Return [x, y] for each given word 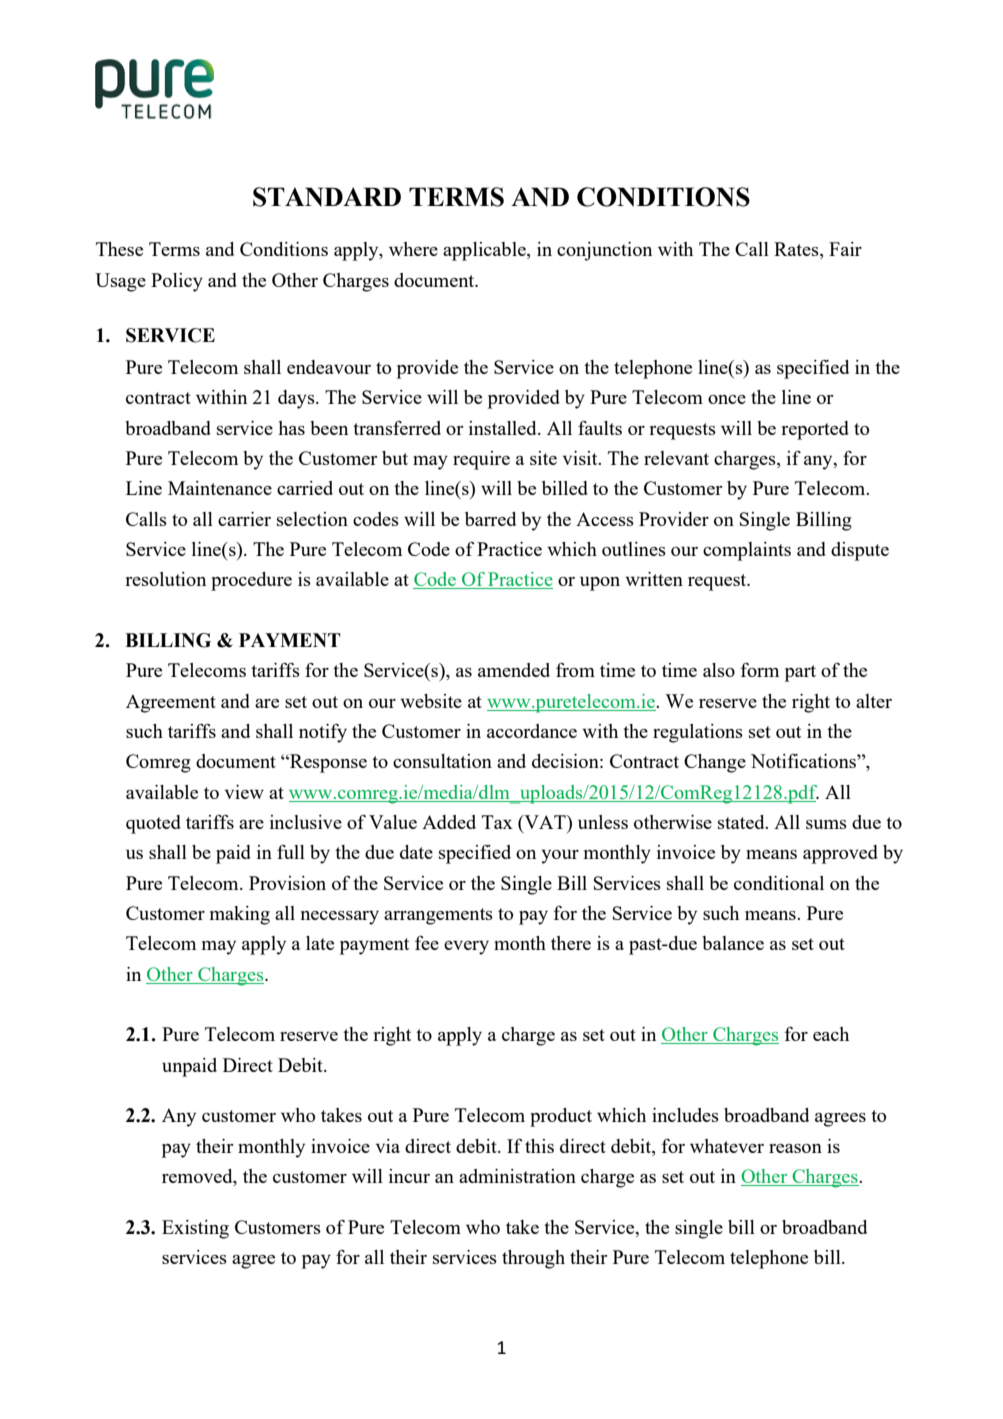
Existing [195, 1229]
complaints [747, 551]
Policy [177, 282]
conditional [779, 883]
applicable [485, 251]
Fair [845, 249]
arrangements [438, 916]
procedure [251, 581]
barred [490, 519]
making [240, 915]
